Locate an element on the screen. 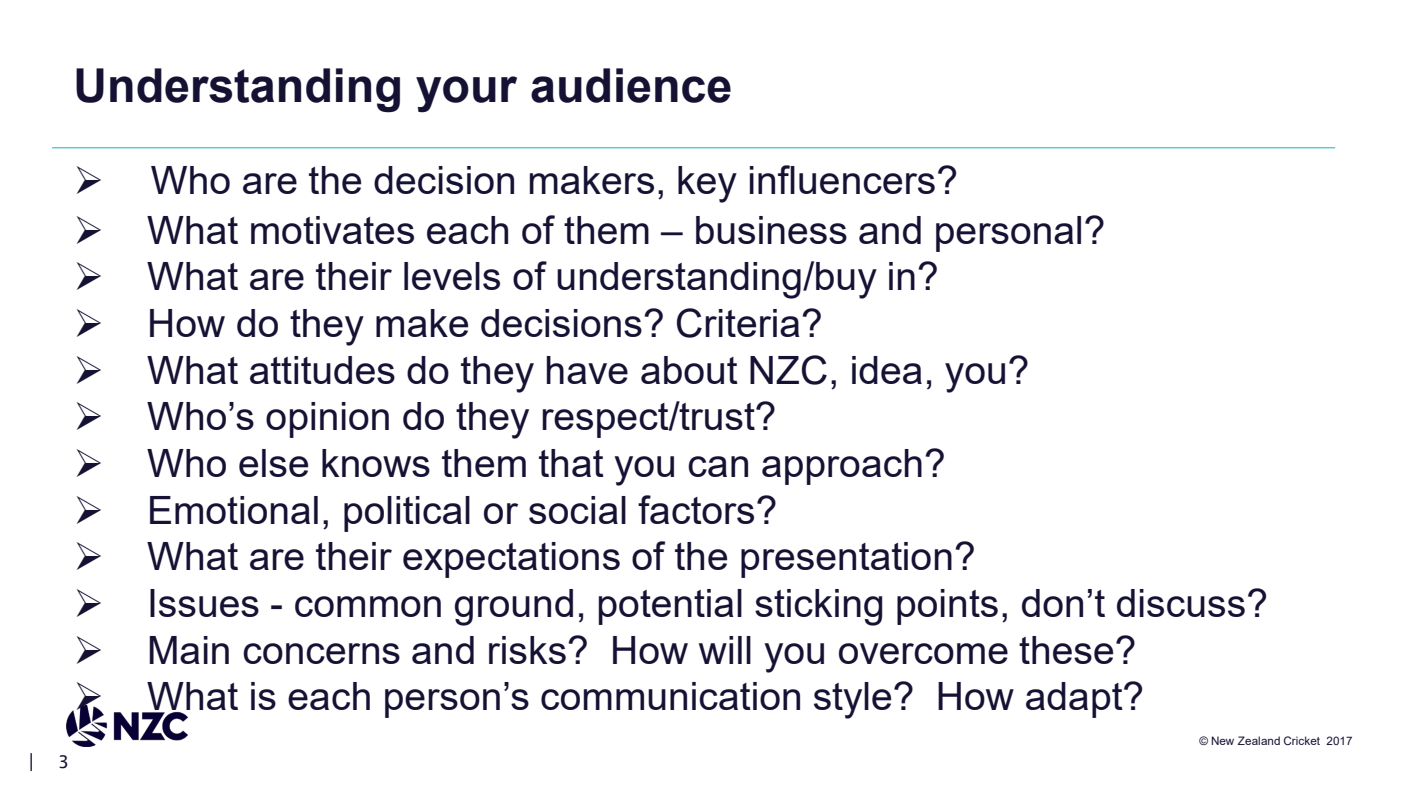  business is located at coordinates (771, 230).
